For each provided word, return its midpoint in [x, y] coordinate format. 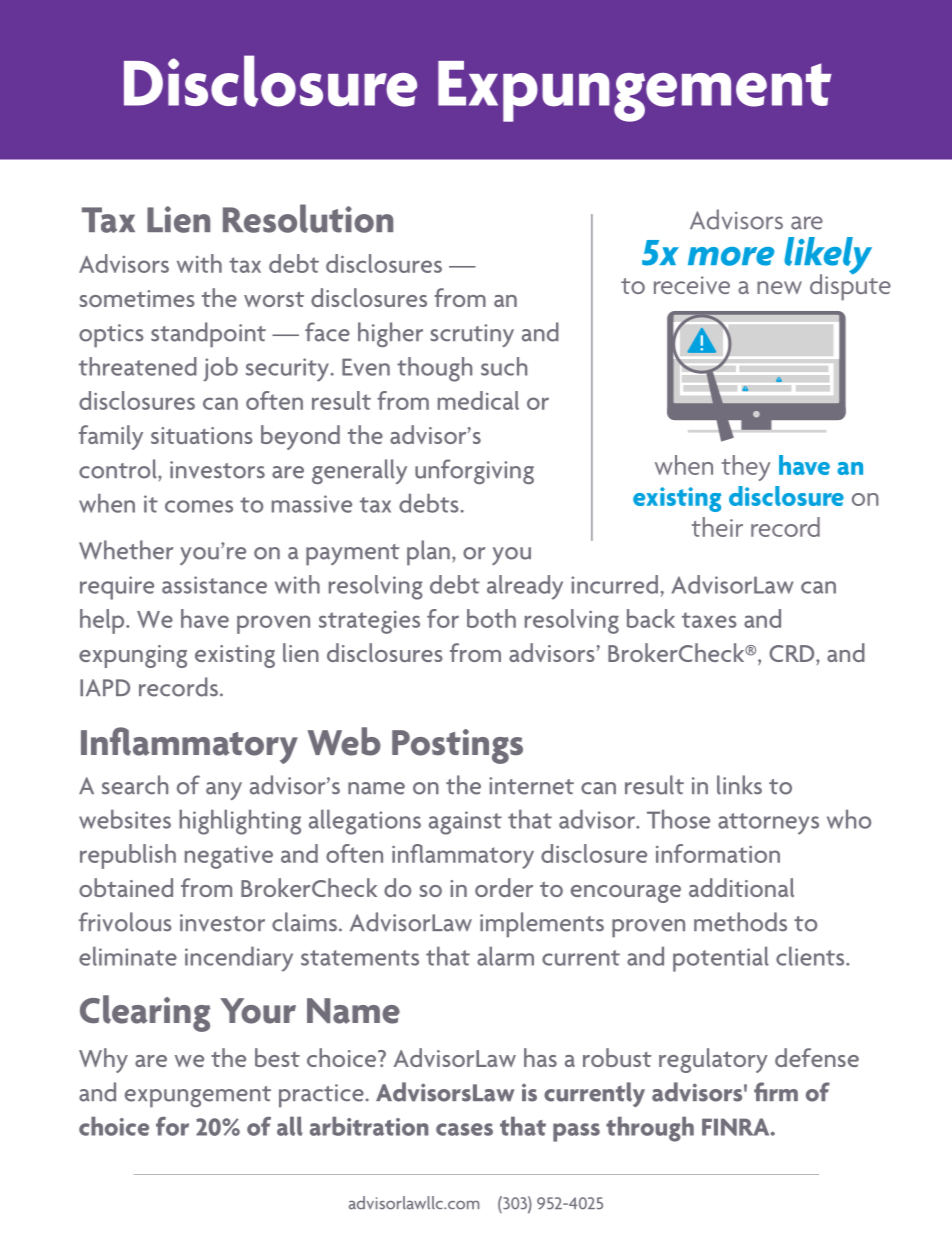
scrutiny [472, 335]
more [731, 256]
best [277, 1057]
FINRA [737, 1127]
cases [464, 1129]
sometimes [137, 298]
